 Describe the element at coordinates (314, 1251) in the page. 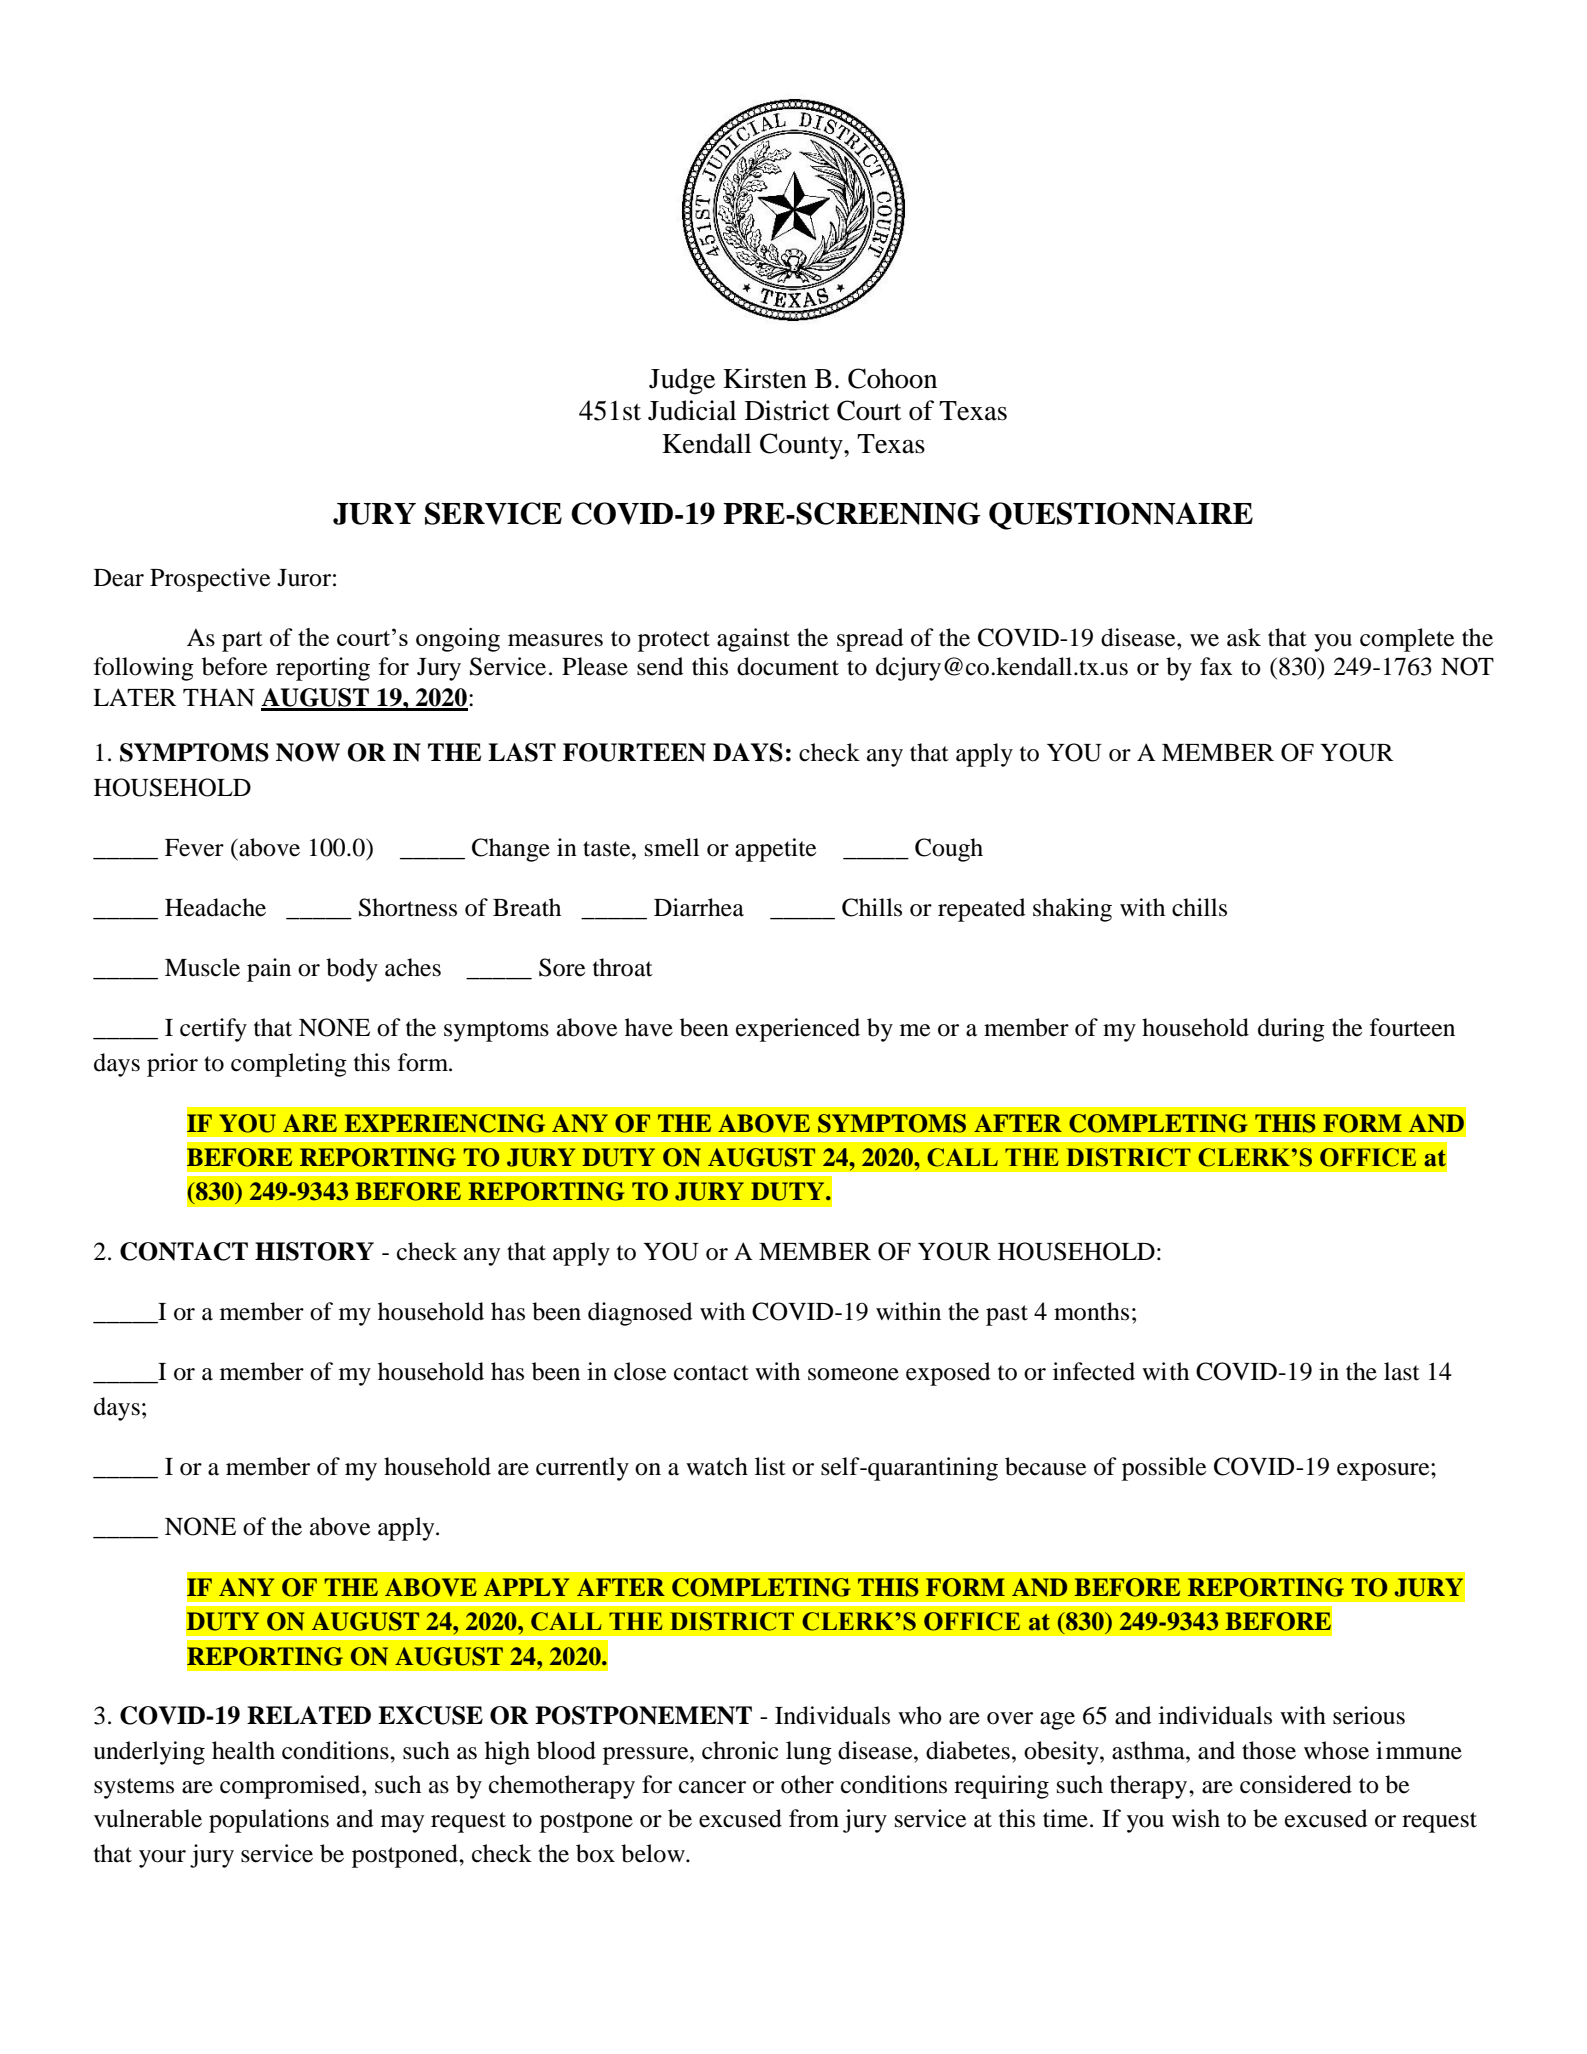

I see `HISTORY` at that location.
